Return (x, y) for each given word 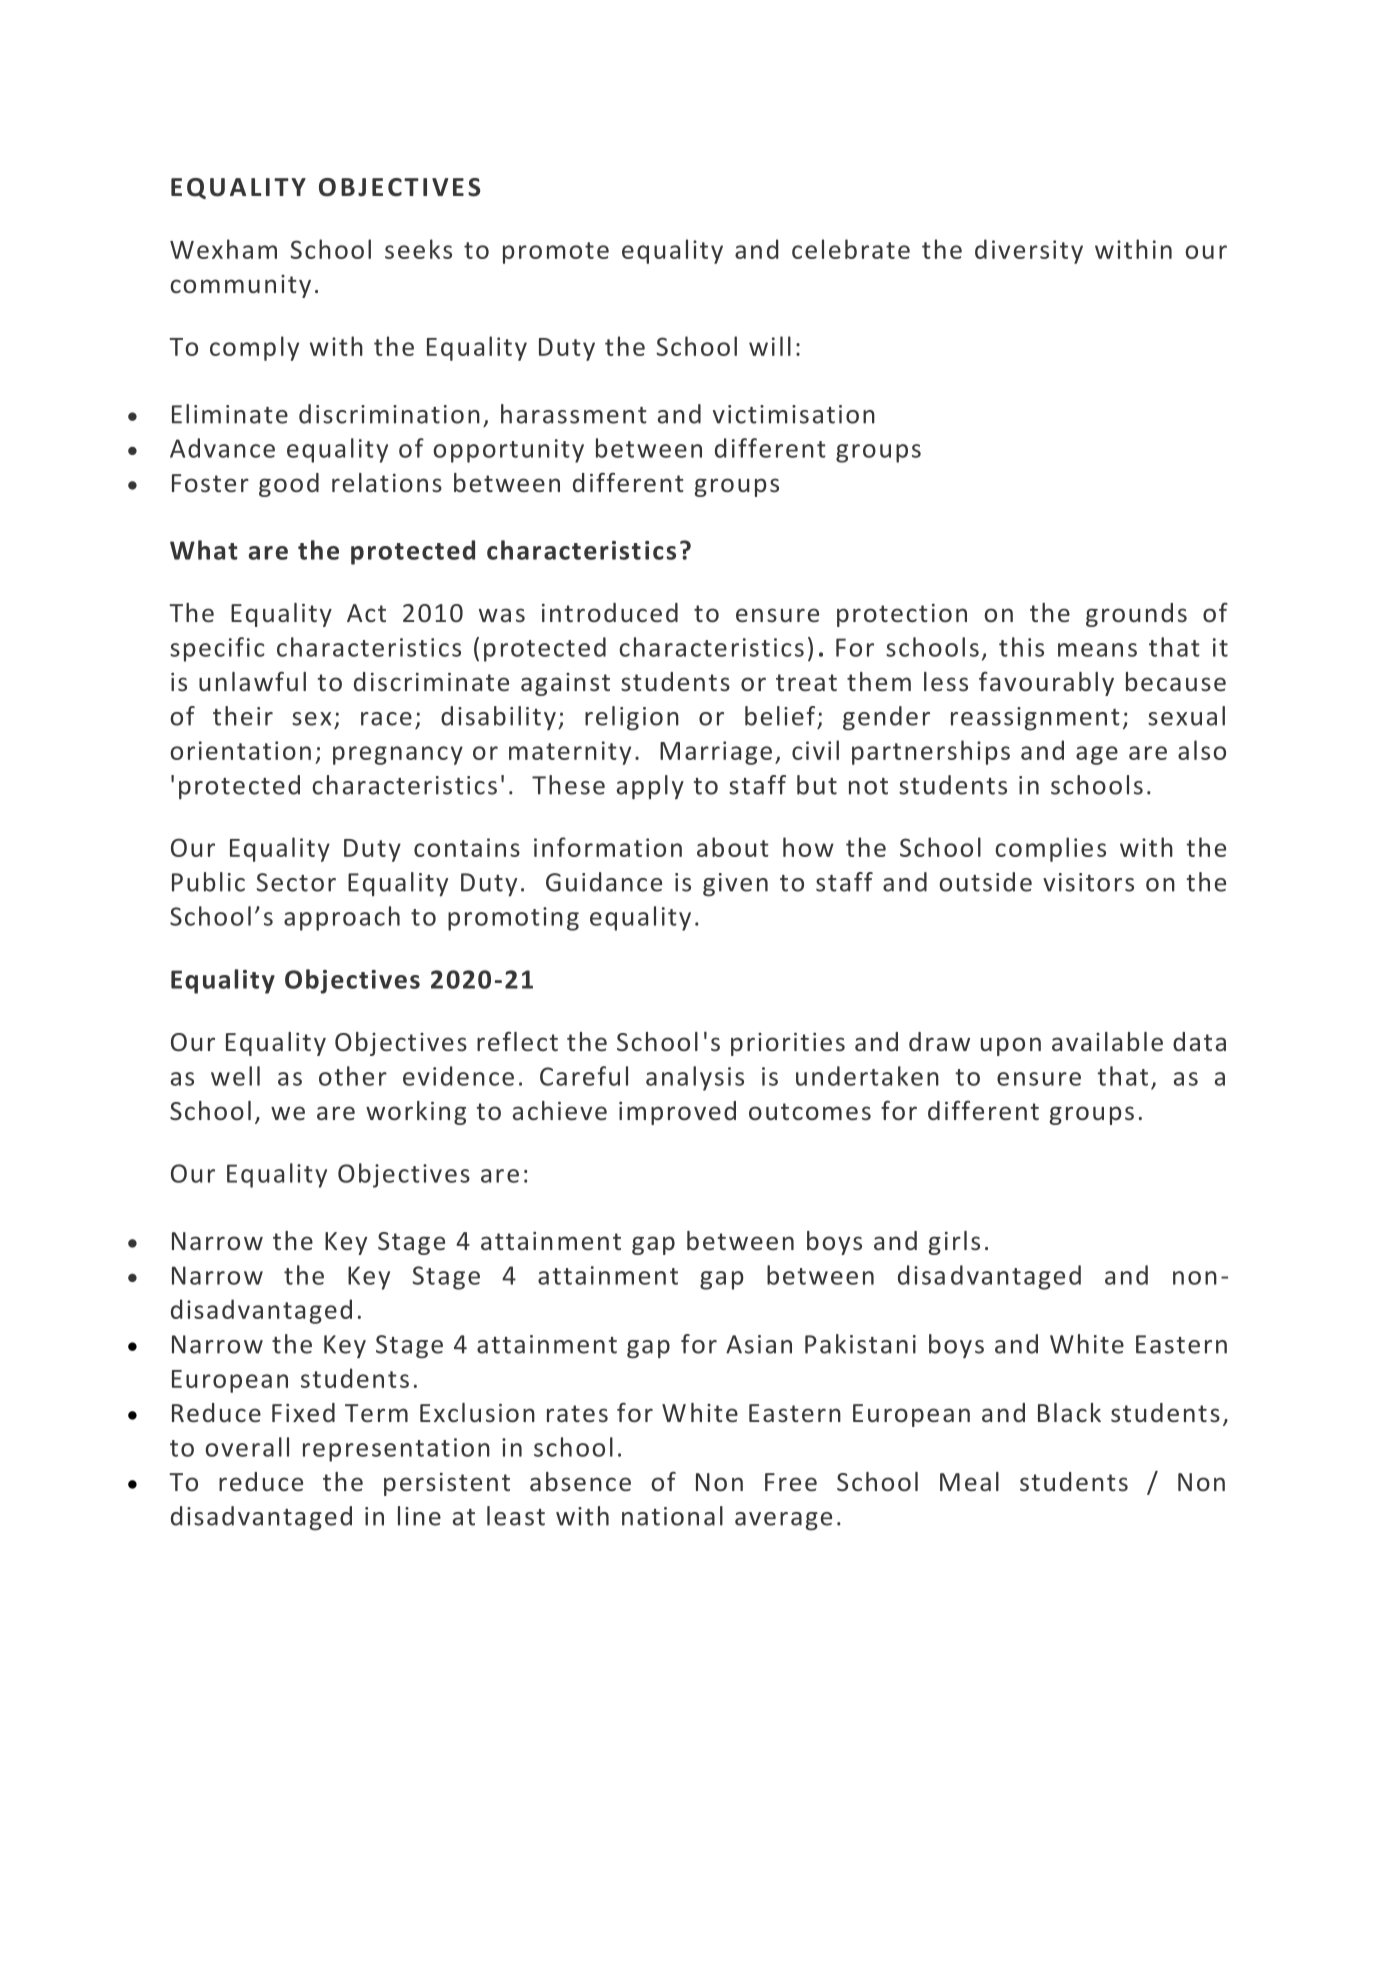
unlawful (252, 681)
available (1107, 1042)
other (353, 1076)
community (240, 286)
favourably (1046, 683)
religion (632, 718)
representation (396, 1450)
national (672, 1516)
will (770, 346)
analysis (695, 1078)
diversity (1029, 251)
